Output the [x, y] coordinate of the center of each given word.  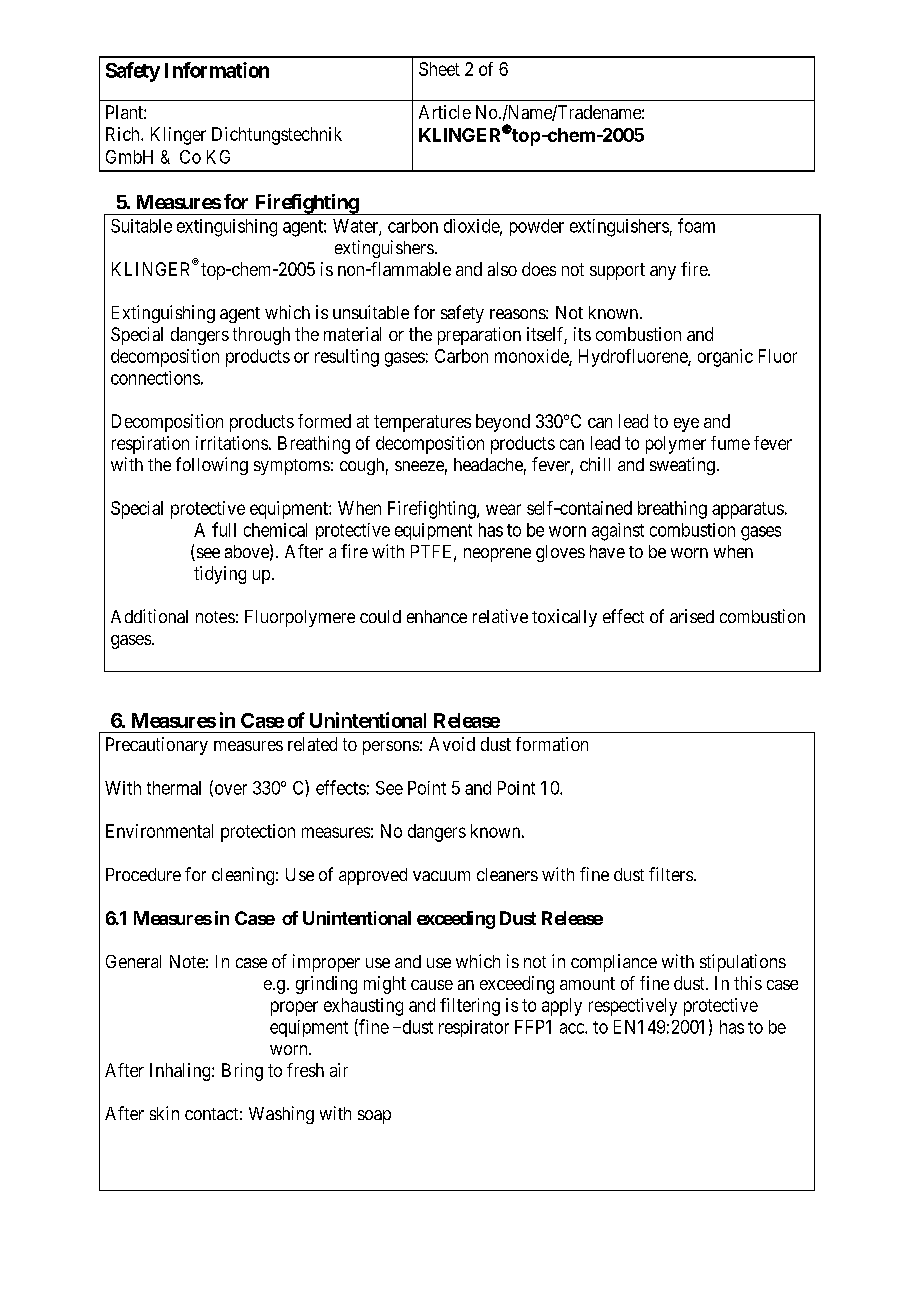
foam [696, 225]
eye [686, 425]
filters [671, 874]
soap [374, 1117]
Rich [124, 134]
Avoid [452, 744]
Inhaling [181, 1072]
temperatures [422, 423]
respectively [633, 1007]
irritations [232, 443]
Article [445, 112]
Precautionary [157, 746]
